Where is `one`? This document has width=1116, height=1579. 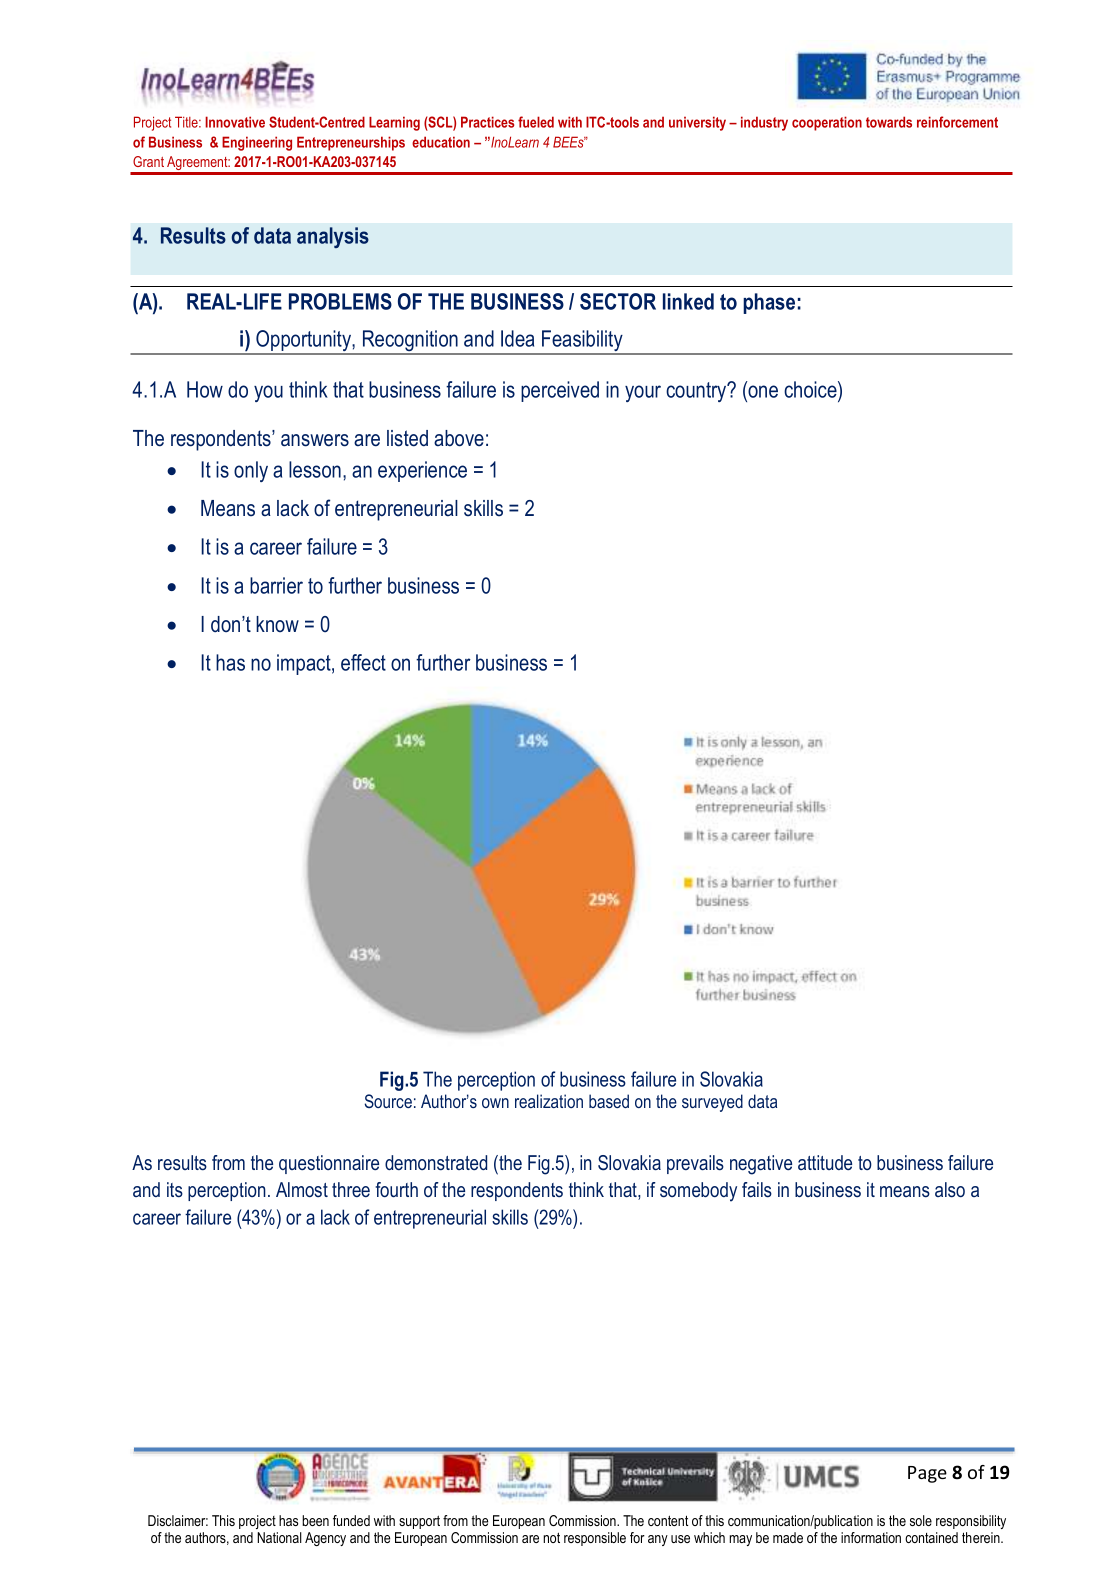
one is located at coordinates (762, 393).
